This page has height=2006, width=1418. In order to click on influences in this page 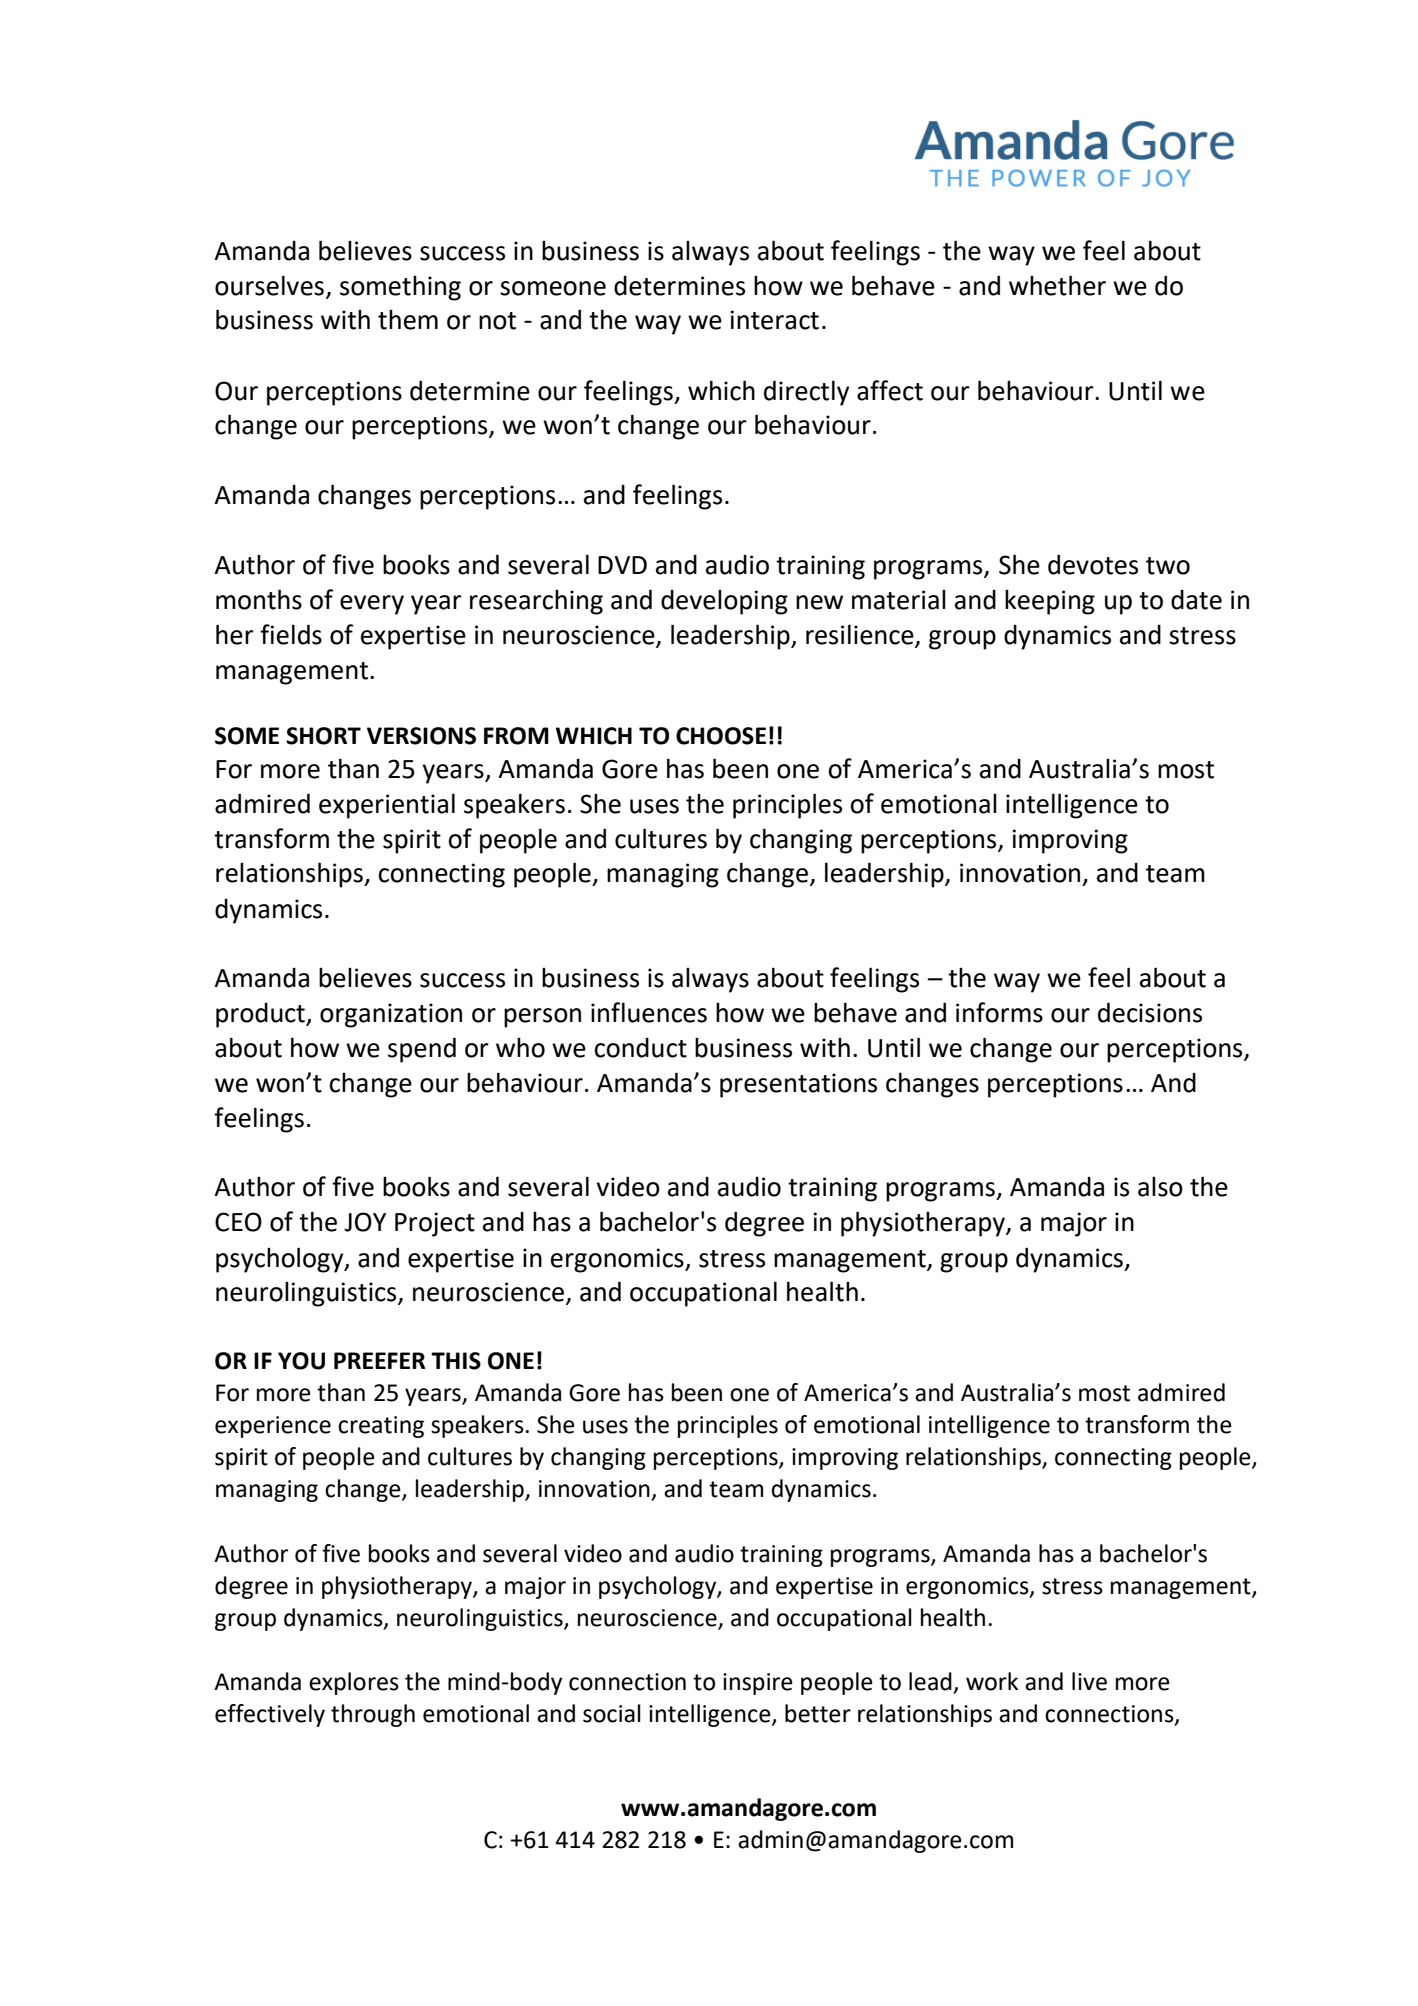, I will do `click(649, 1012)`.
